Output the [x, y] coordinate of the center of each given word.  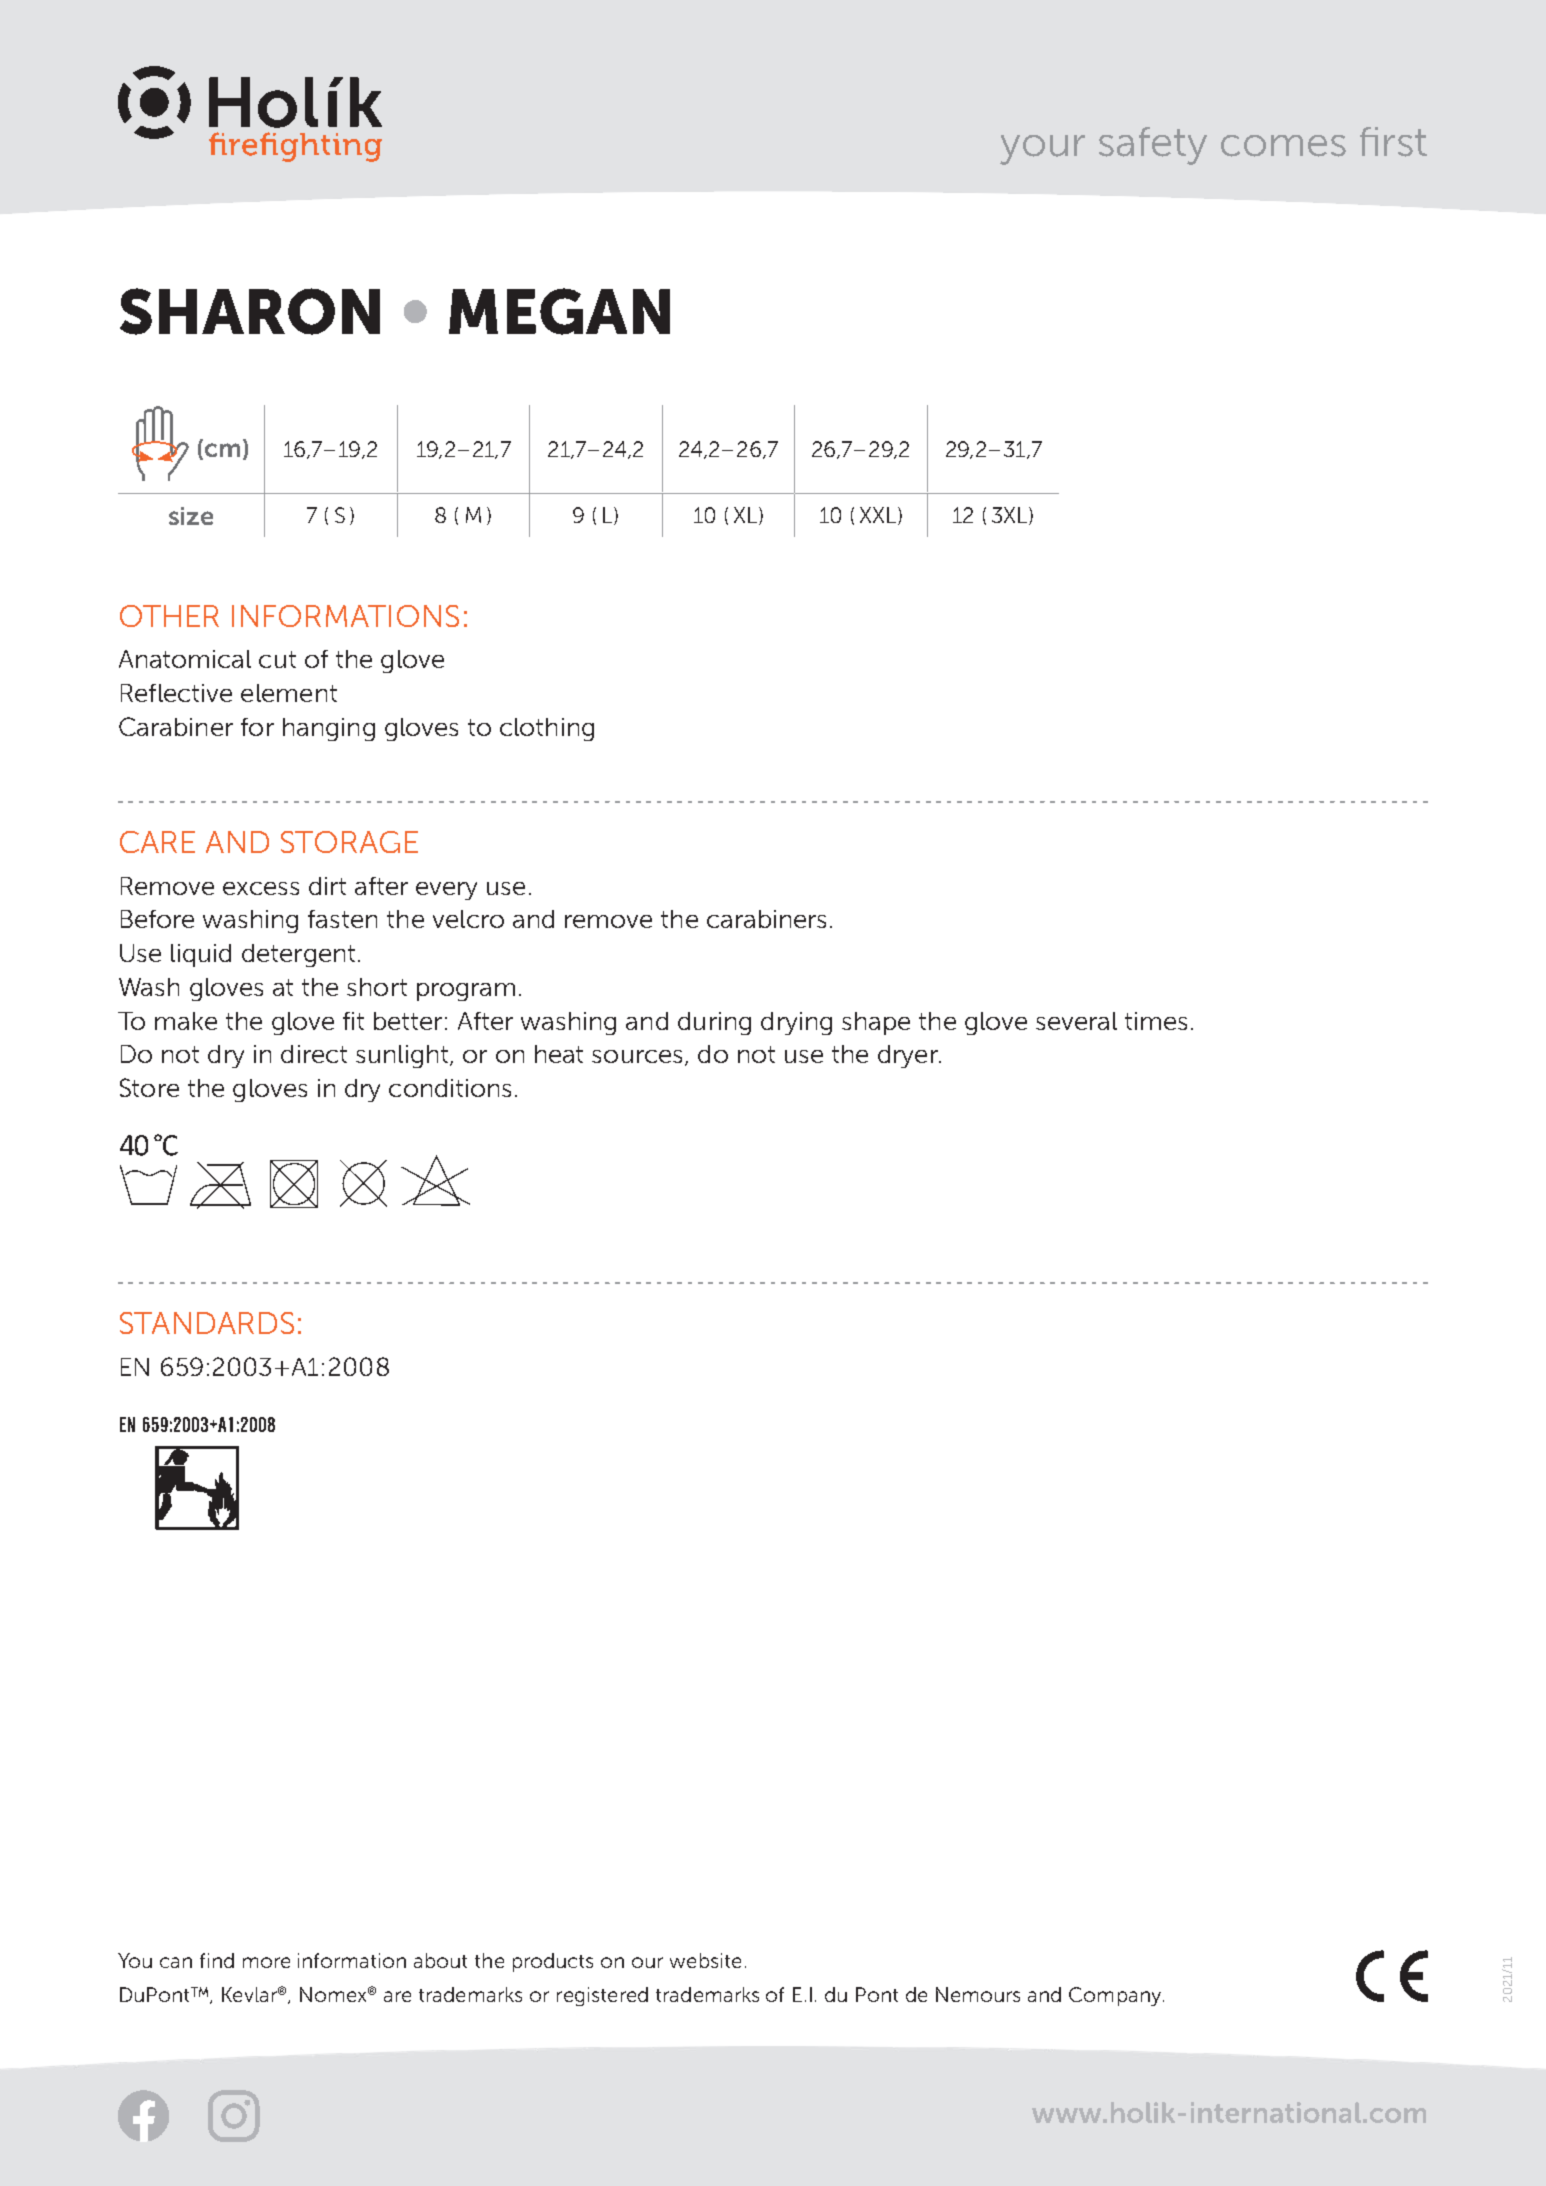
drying [796, 1023]
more [266, 1962]
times [1156, 1021]
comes [1283, 146]
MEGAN [559, 311]
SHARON [250, 311]
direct [314, 1054]
